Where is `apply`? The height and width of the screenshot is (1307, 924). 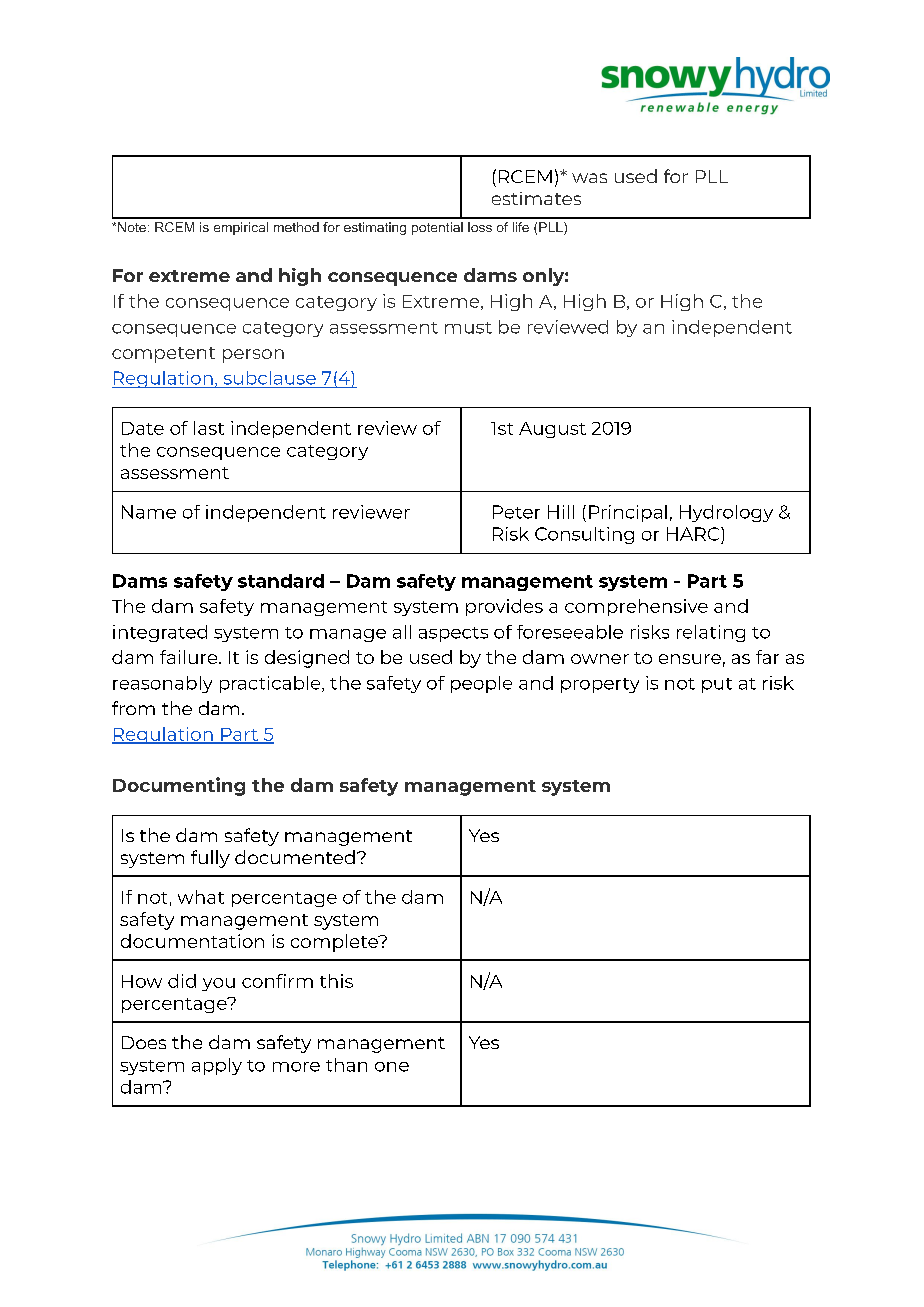 apply is located at coordinates (217, 1066).
